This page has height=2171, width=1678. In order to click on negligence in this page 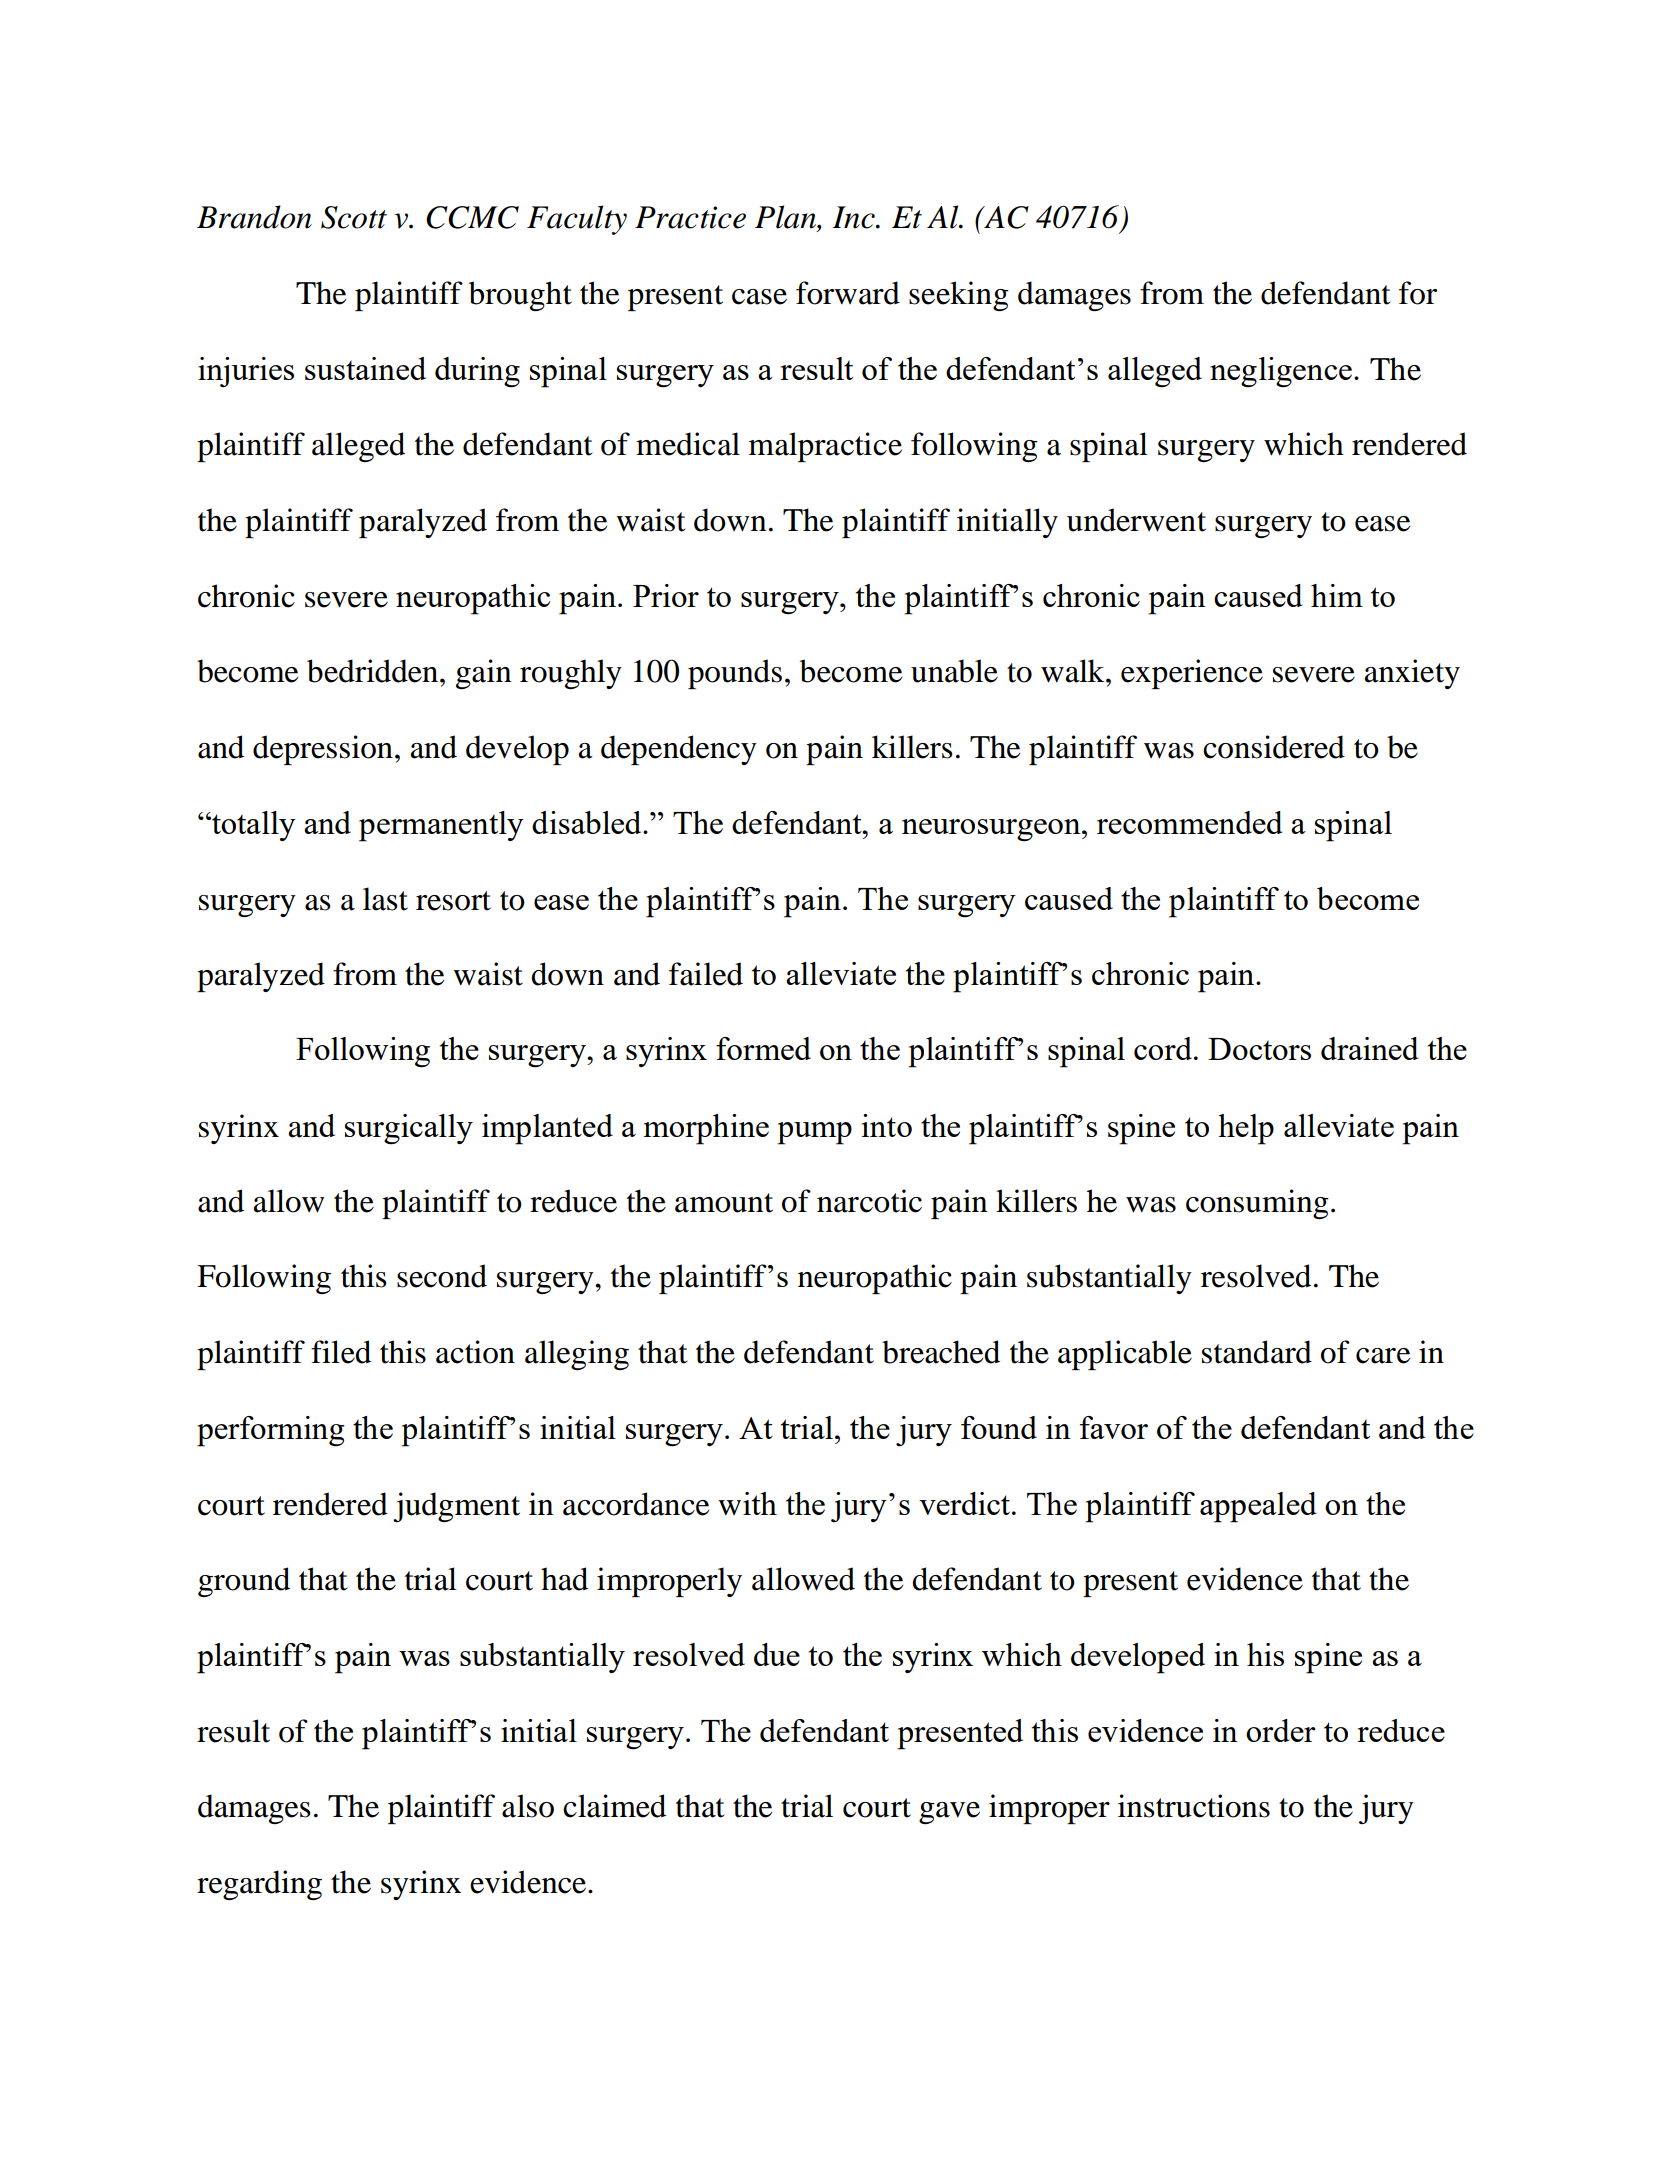, I will do `click(1281, 372)`.
